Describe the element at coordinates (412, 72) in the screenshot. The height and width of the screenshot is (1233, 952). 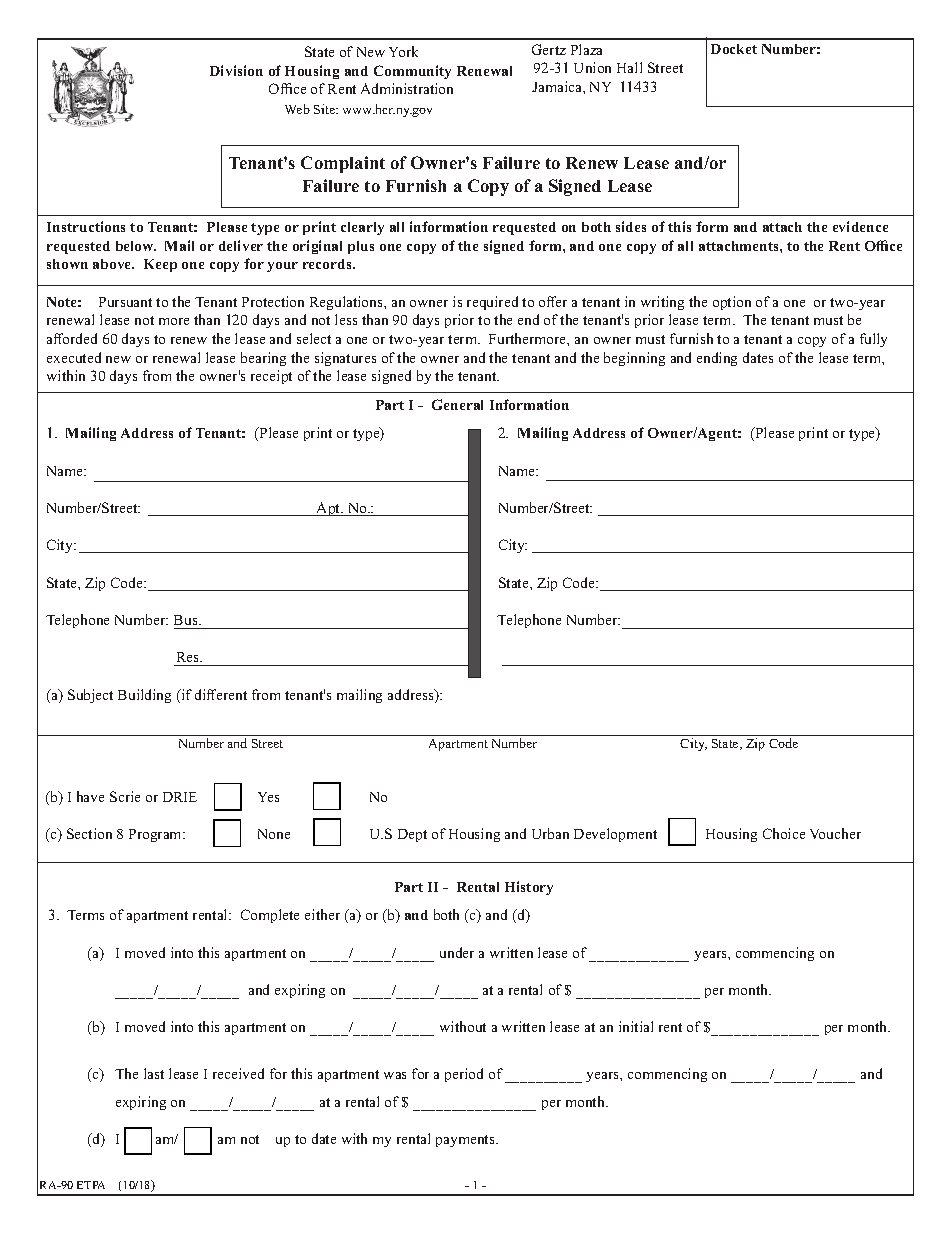
I see `Community` at that location.
